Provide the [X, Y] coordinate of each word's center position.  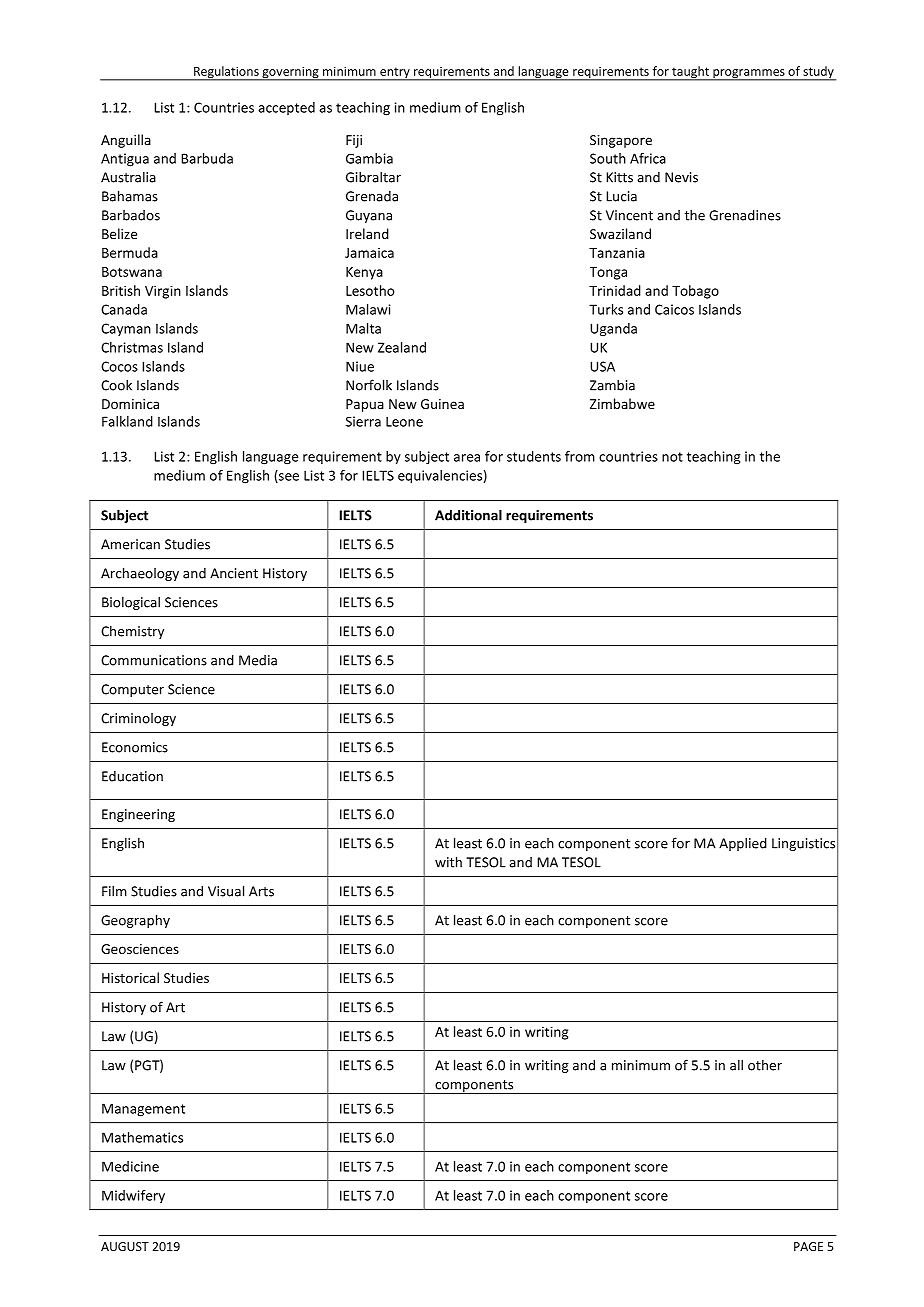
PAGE [808, 1246]
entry [395, 74]
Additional [468, 515]
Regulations [226, 73]
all [736, 1065]
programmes [749, 75]
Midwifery [133, 1196]
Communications [154, 660]
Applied [743, 844]
